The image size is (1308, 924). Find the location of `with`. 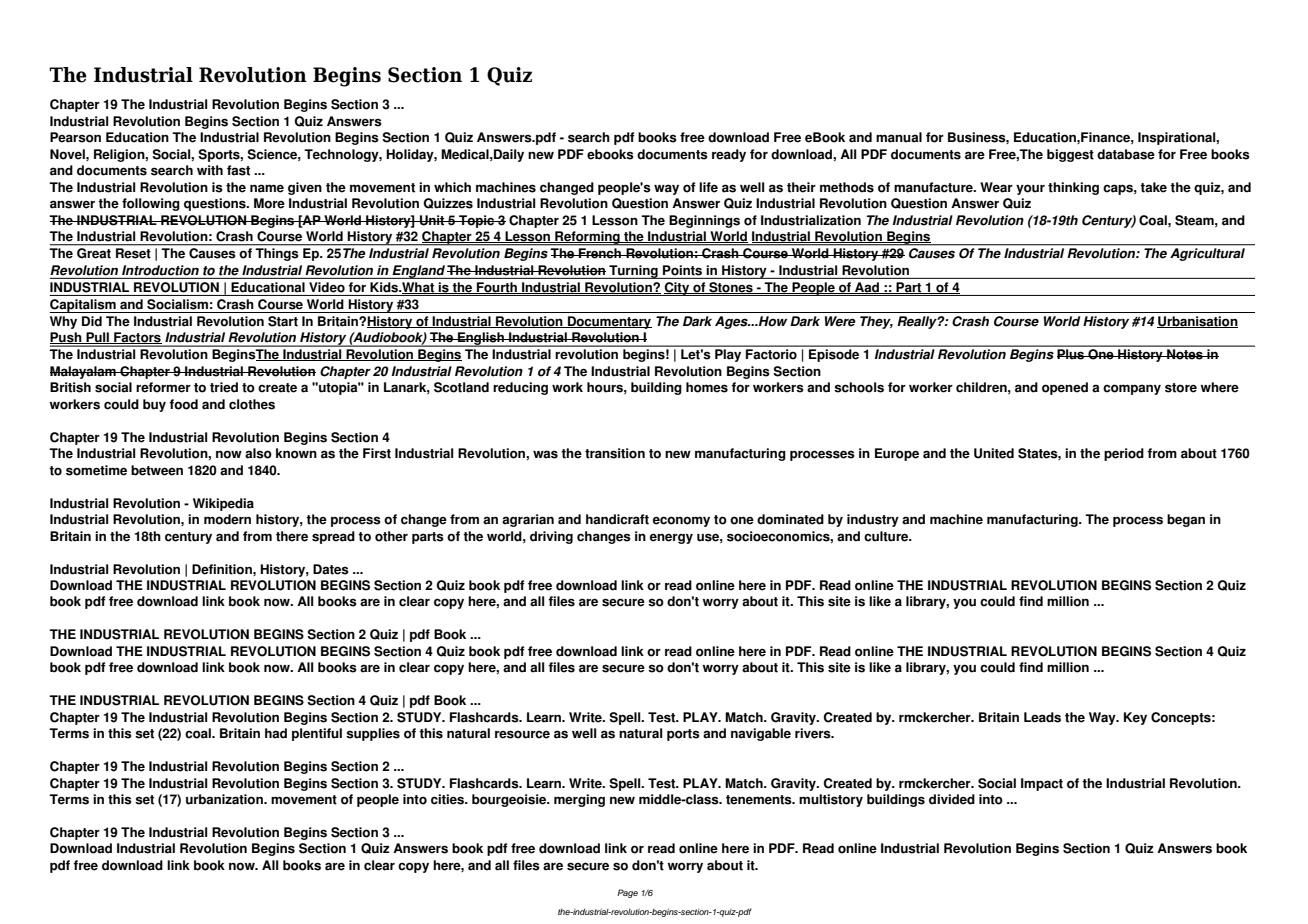

with is located at coordinates (210, 170).
